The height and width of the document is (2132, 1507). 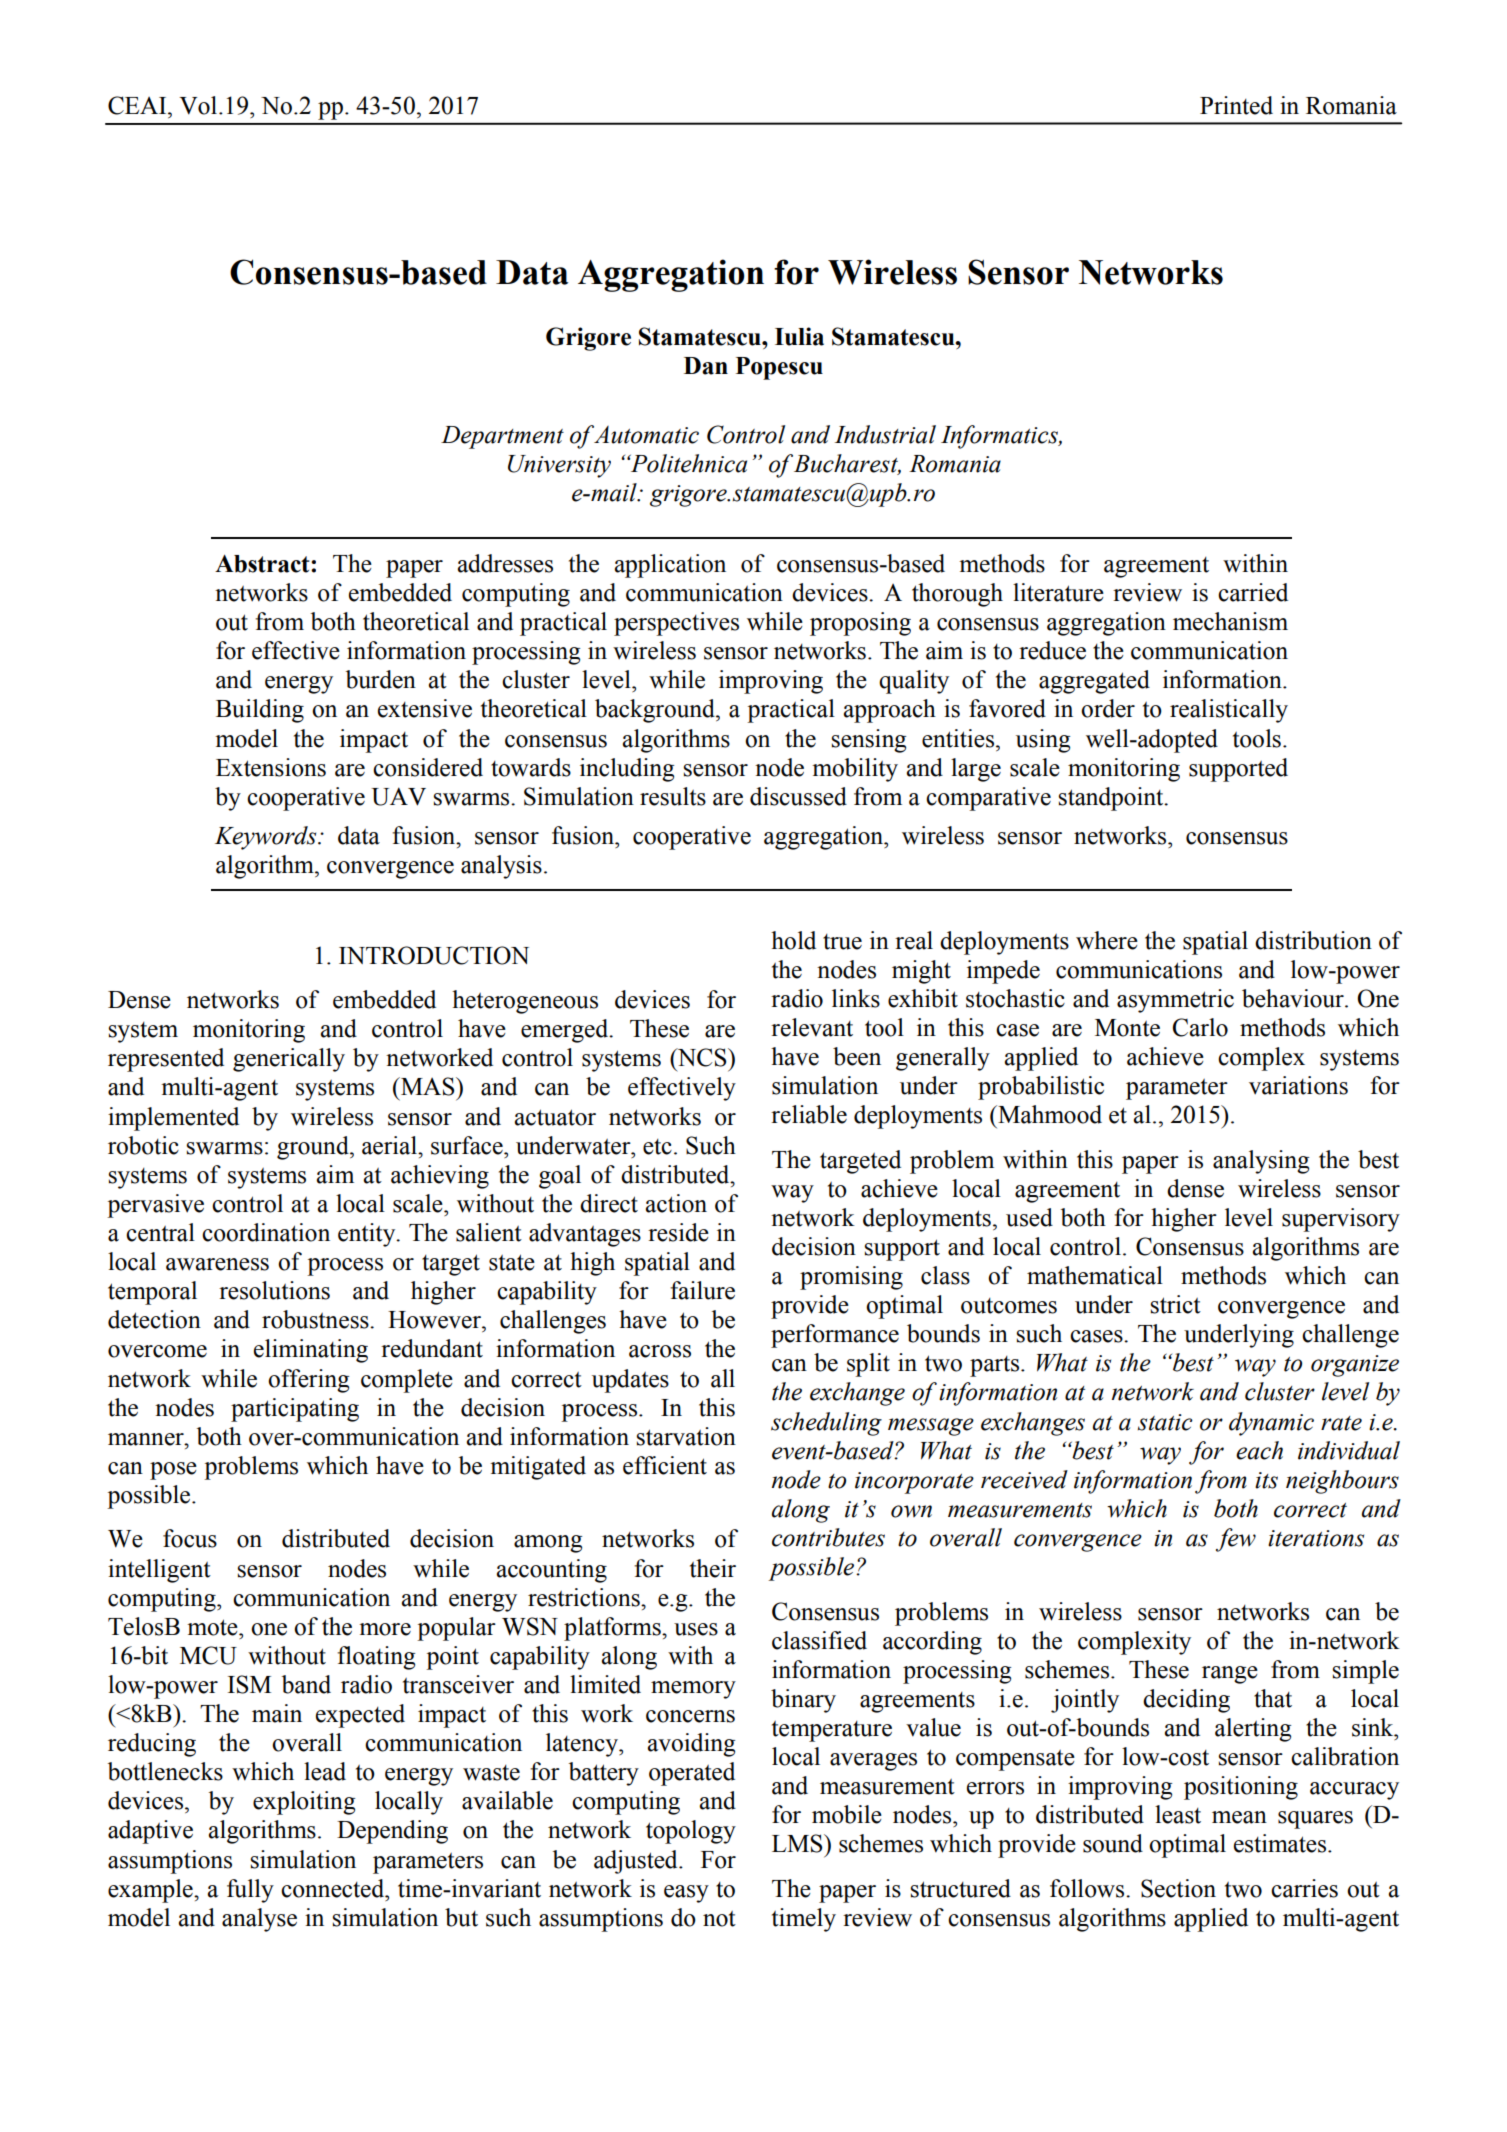 What do you see at coordinates (502, 437) in the document?
I see `Department` at bounding box center [502, 437].
